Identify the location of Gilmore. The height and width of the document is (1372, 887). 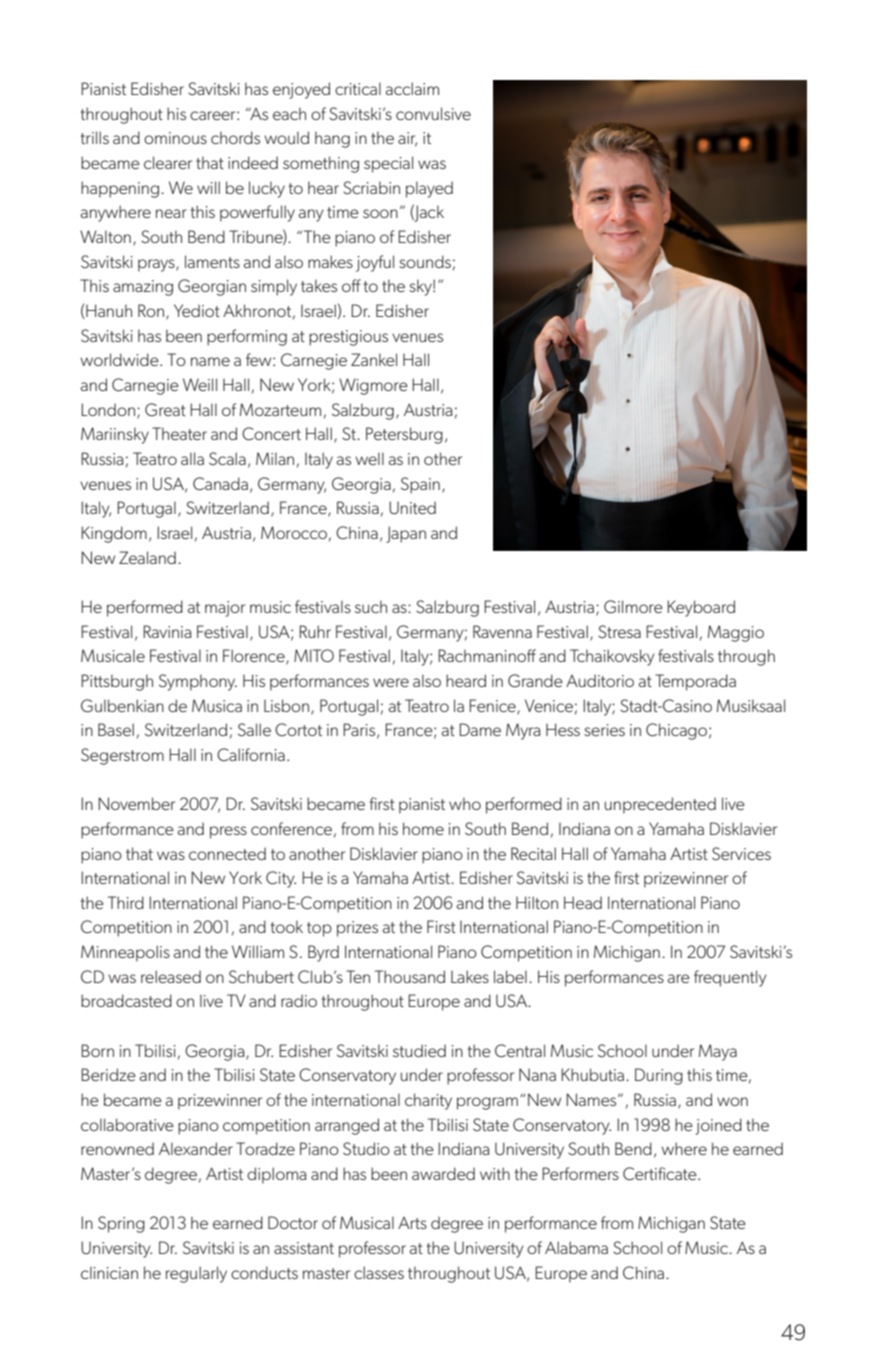
(633, 607).
